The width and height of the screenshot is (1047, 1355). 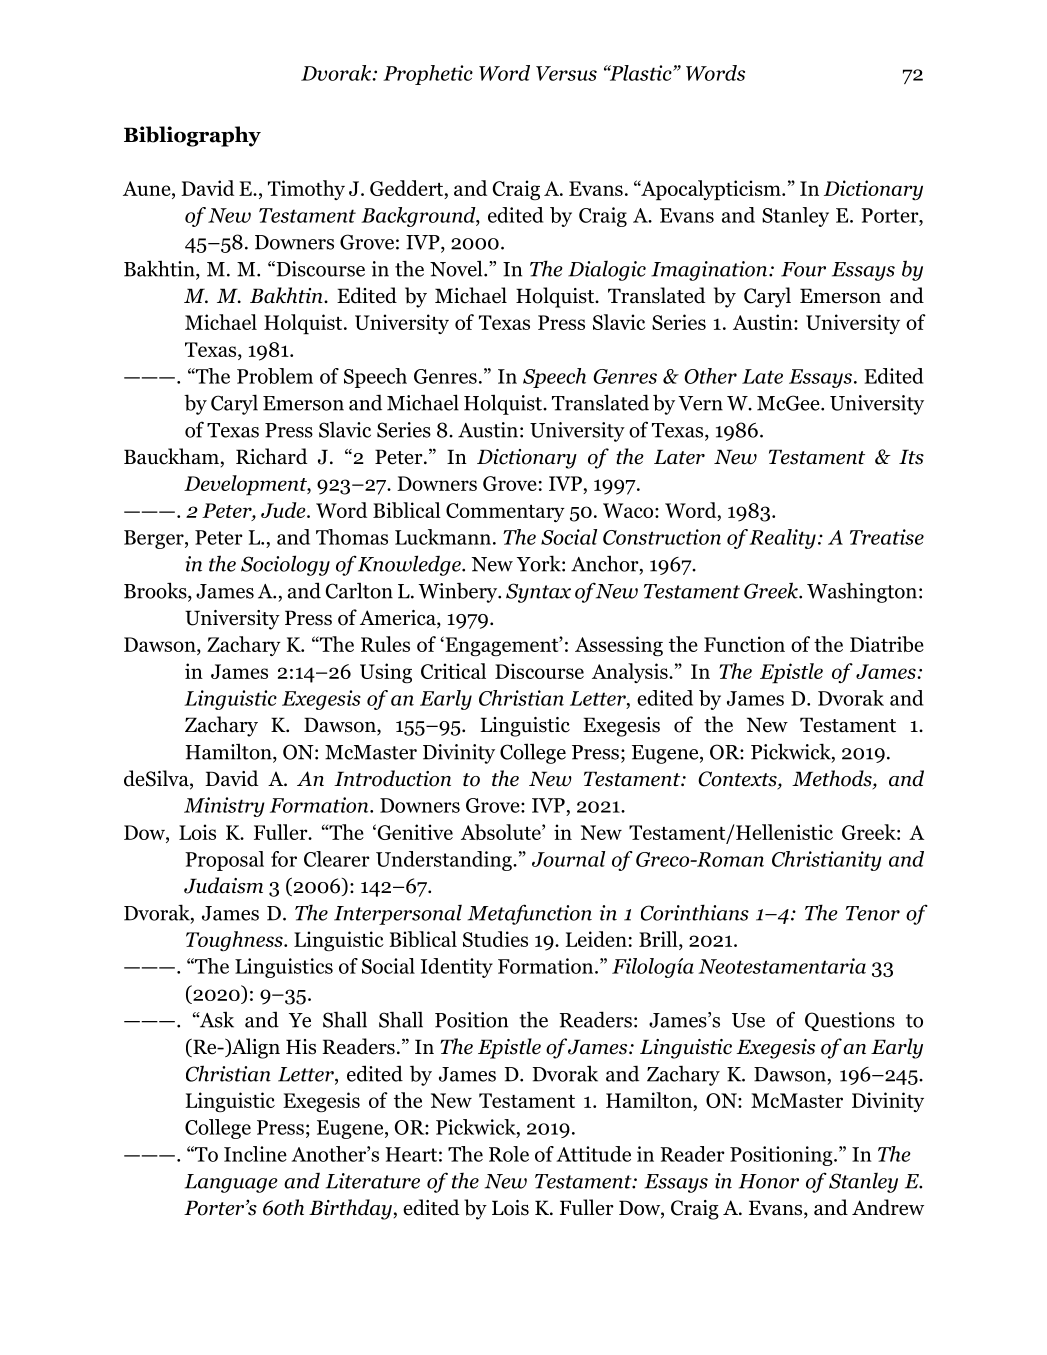 What do you see at coordinates (640, 73) in the screenshot?
I see `Plastic` at bounding box center [640, 73].
